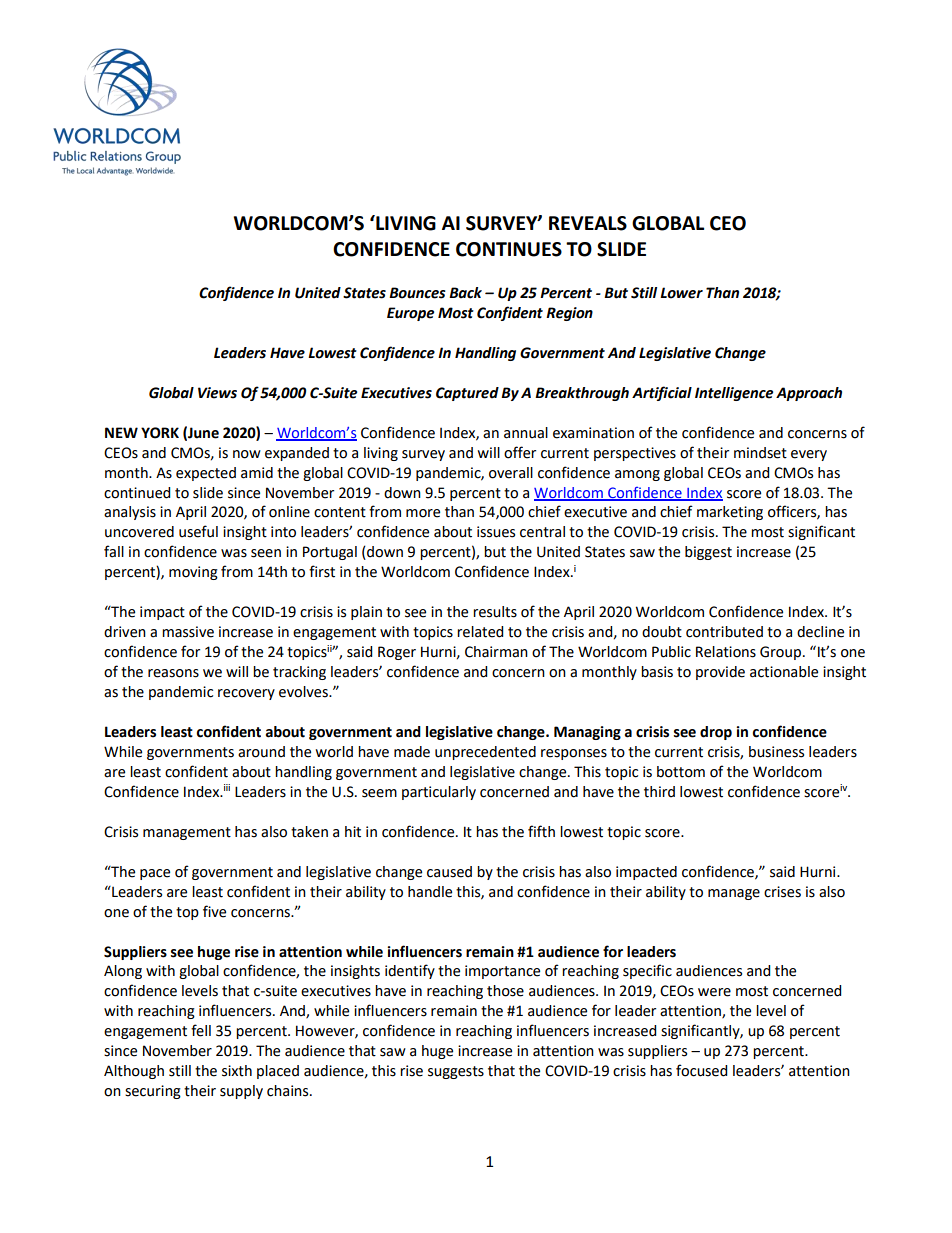  I want to click on around, so click(261, 752).
